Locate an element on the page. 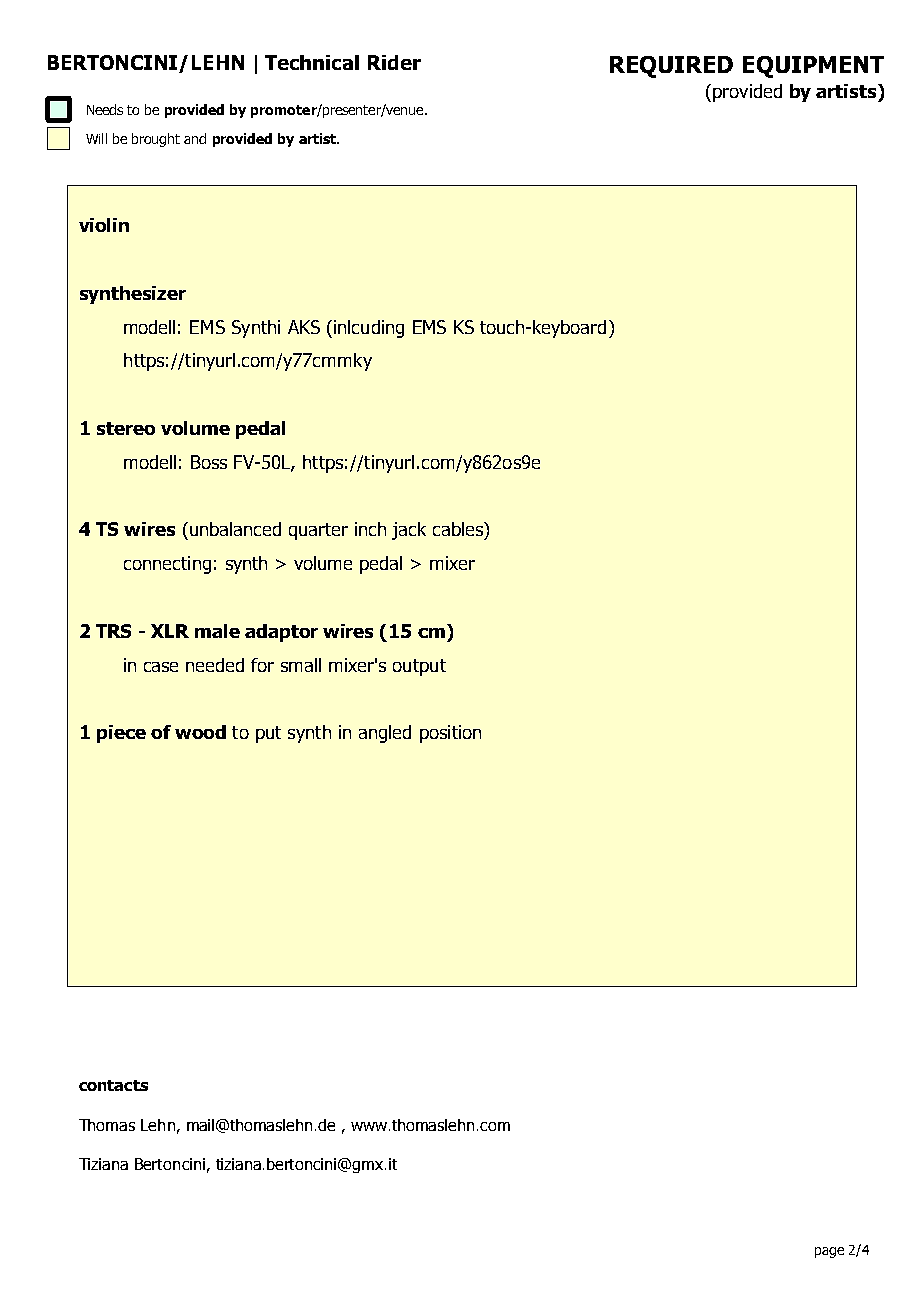 The width and height of the document is (924, 1308). stereo is located at coordinates (126, 428).
